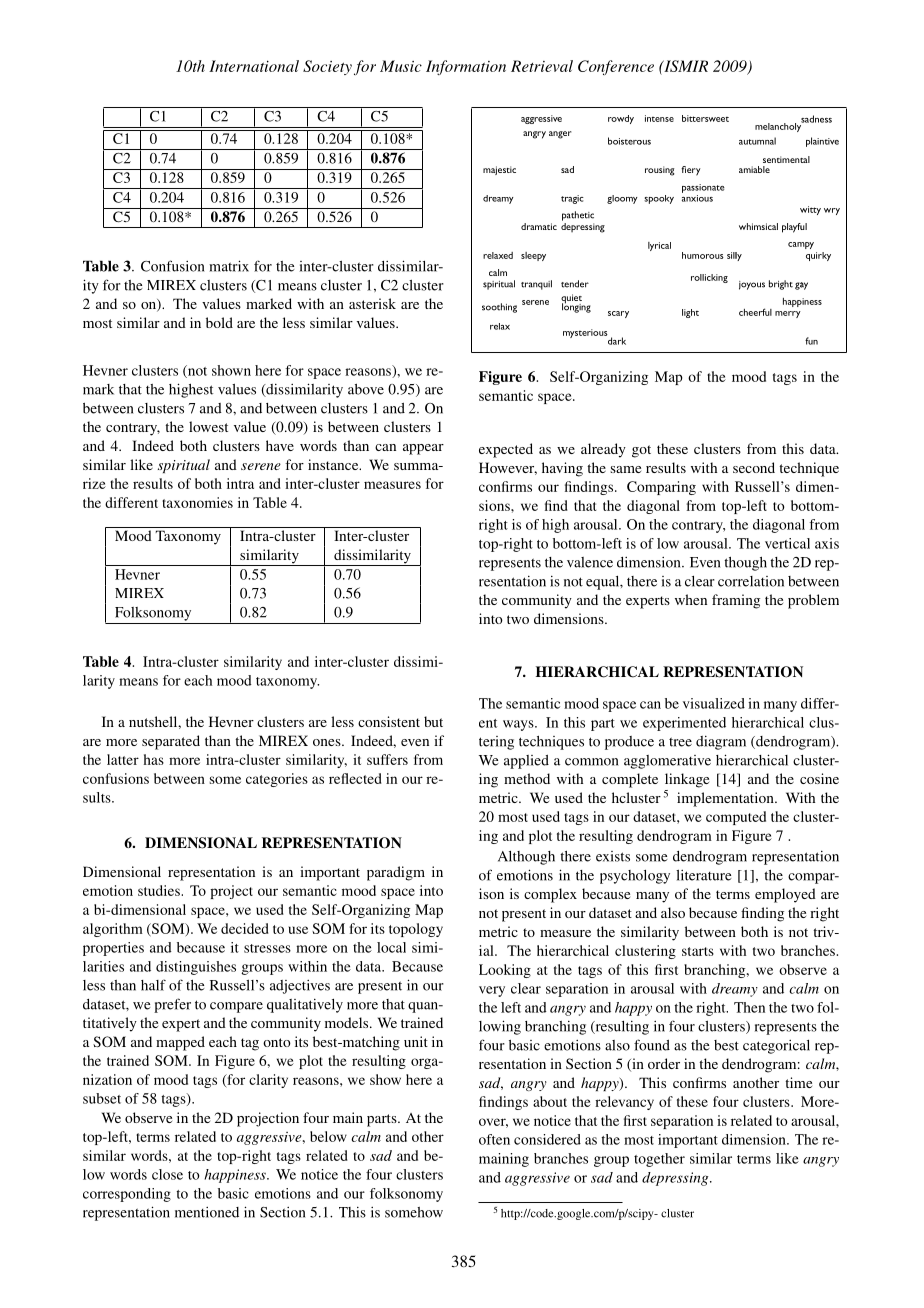 The height and width of the document is (1308, 924). Describe the element at coordinates (466, 67) in the document. I see `Information` at that location.
